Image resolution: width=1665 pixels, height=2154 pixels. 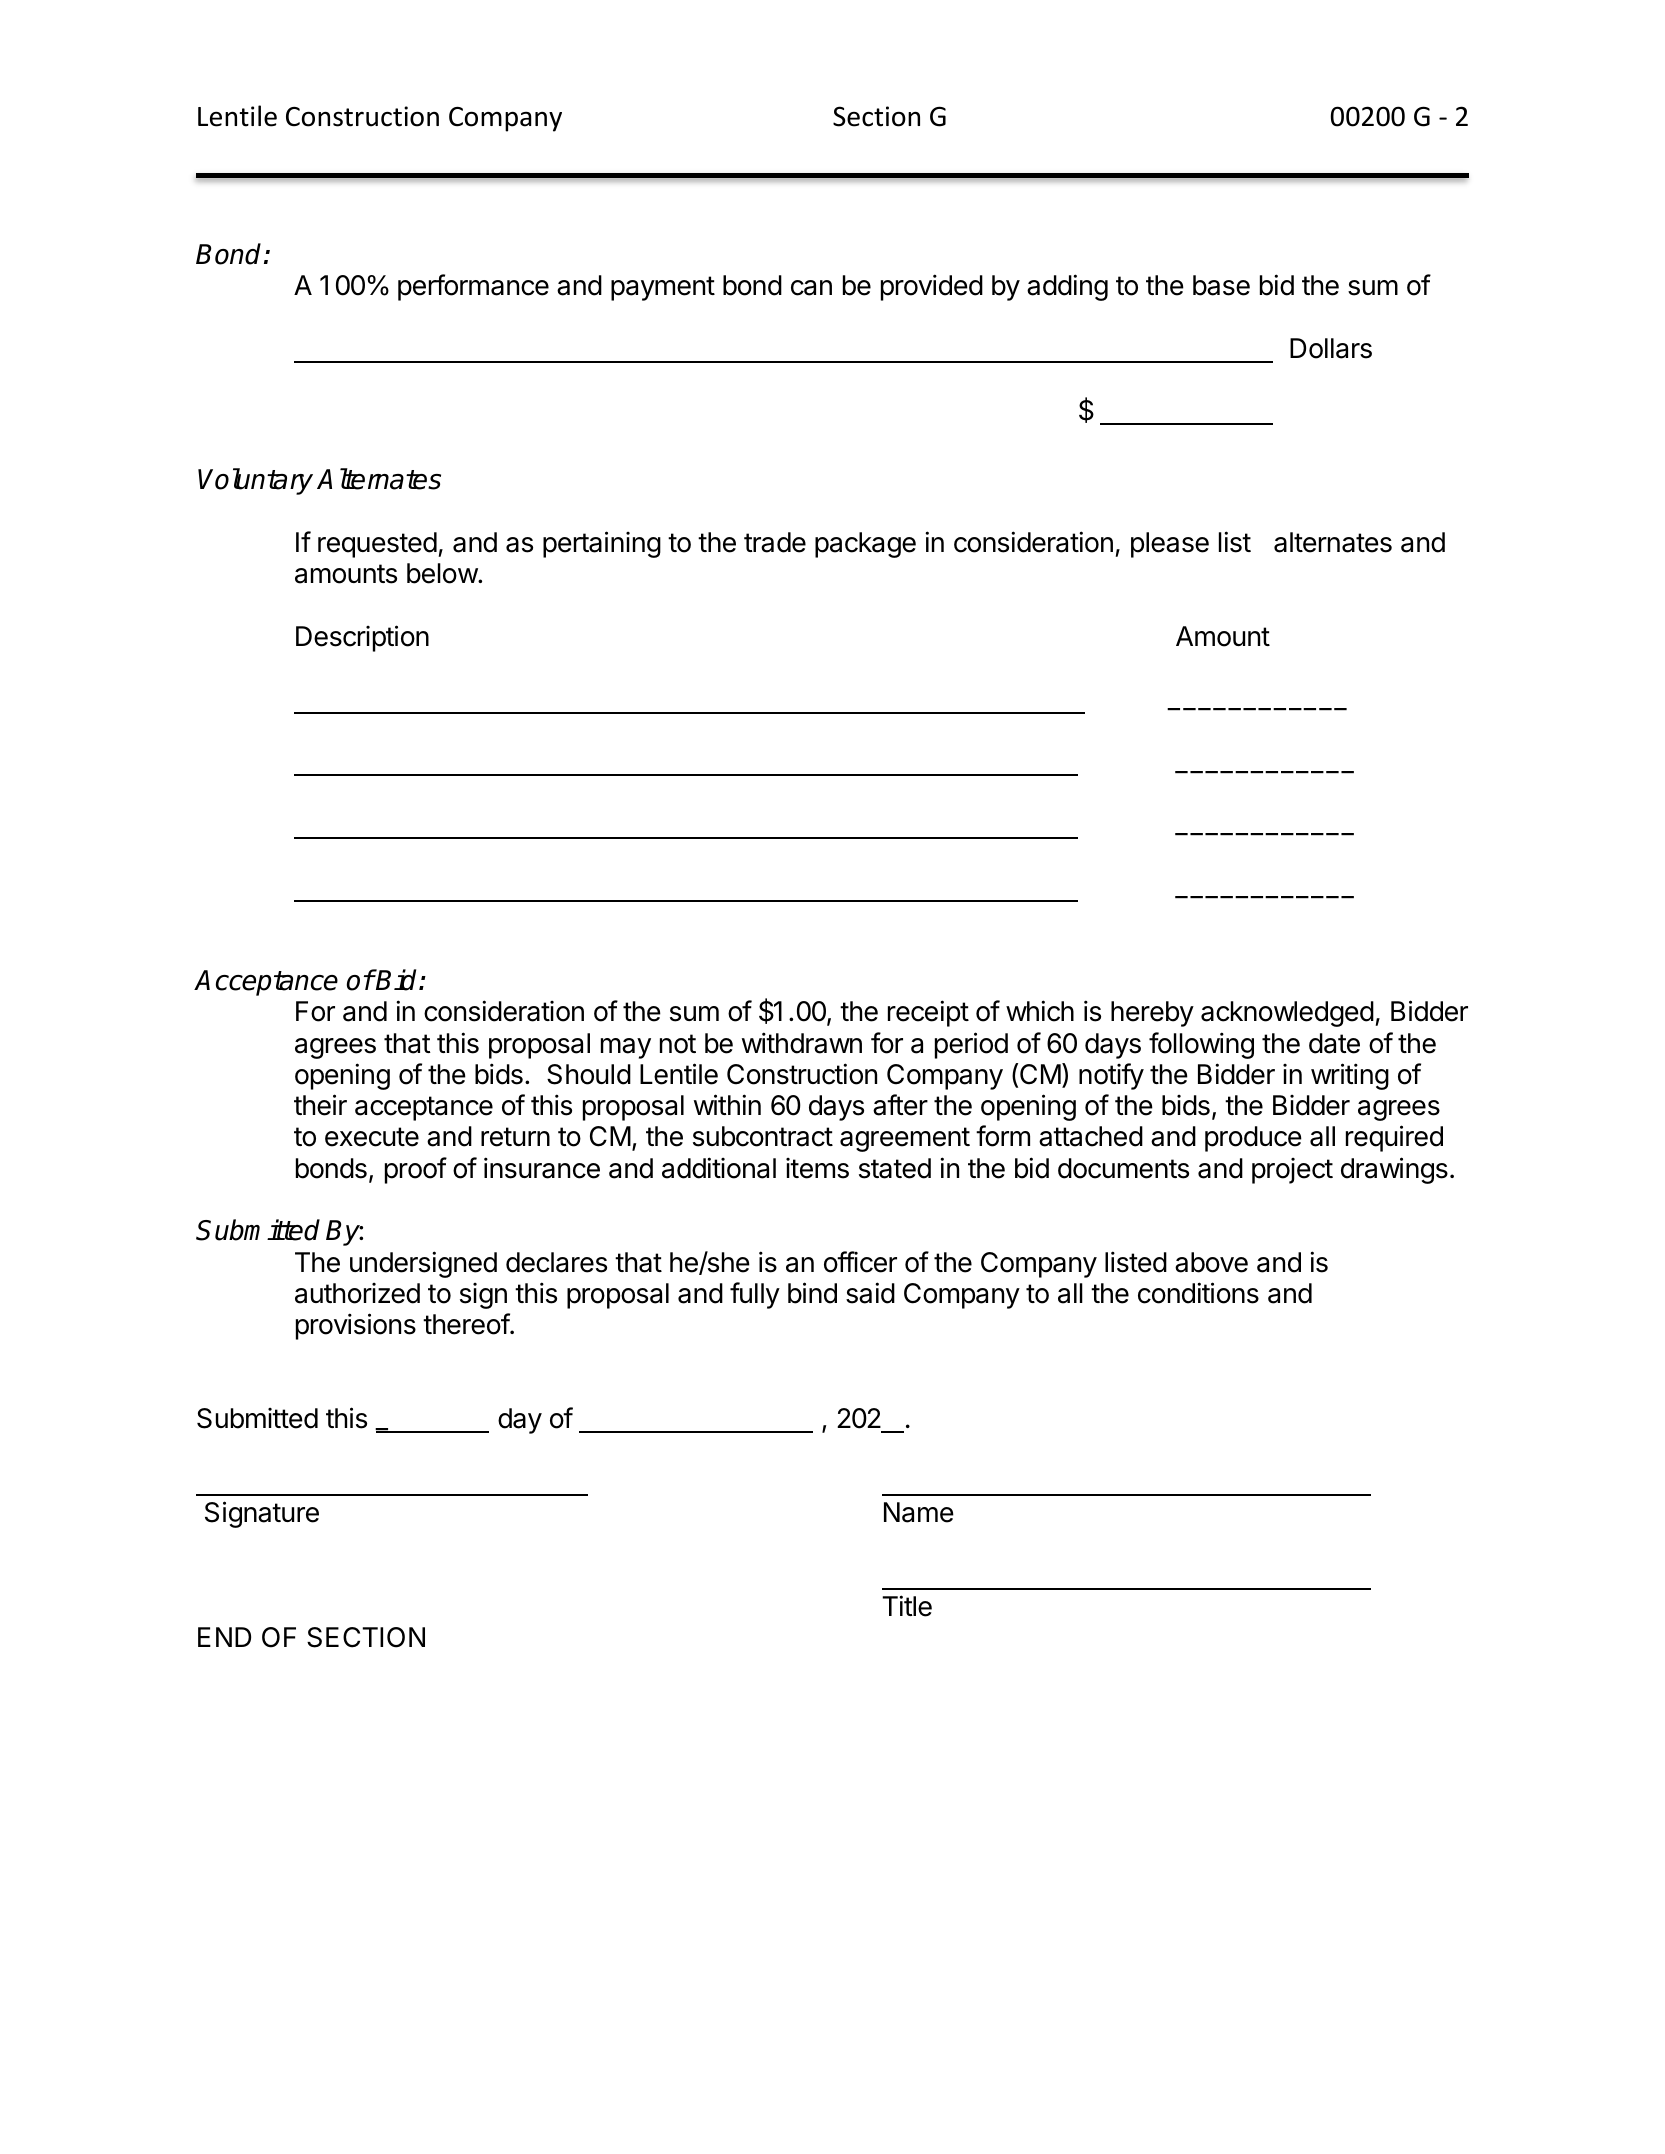 What do you see at coordinates (802, 1043) in the image?
I see `withdrawn` at bounding box center [802, 1043].
